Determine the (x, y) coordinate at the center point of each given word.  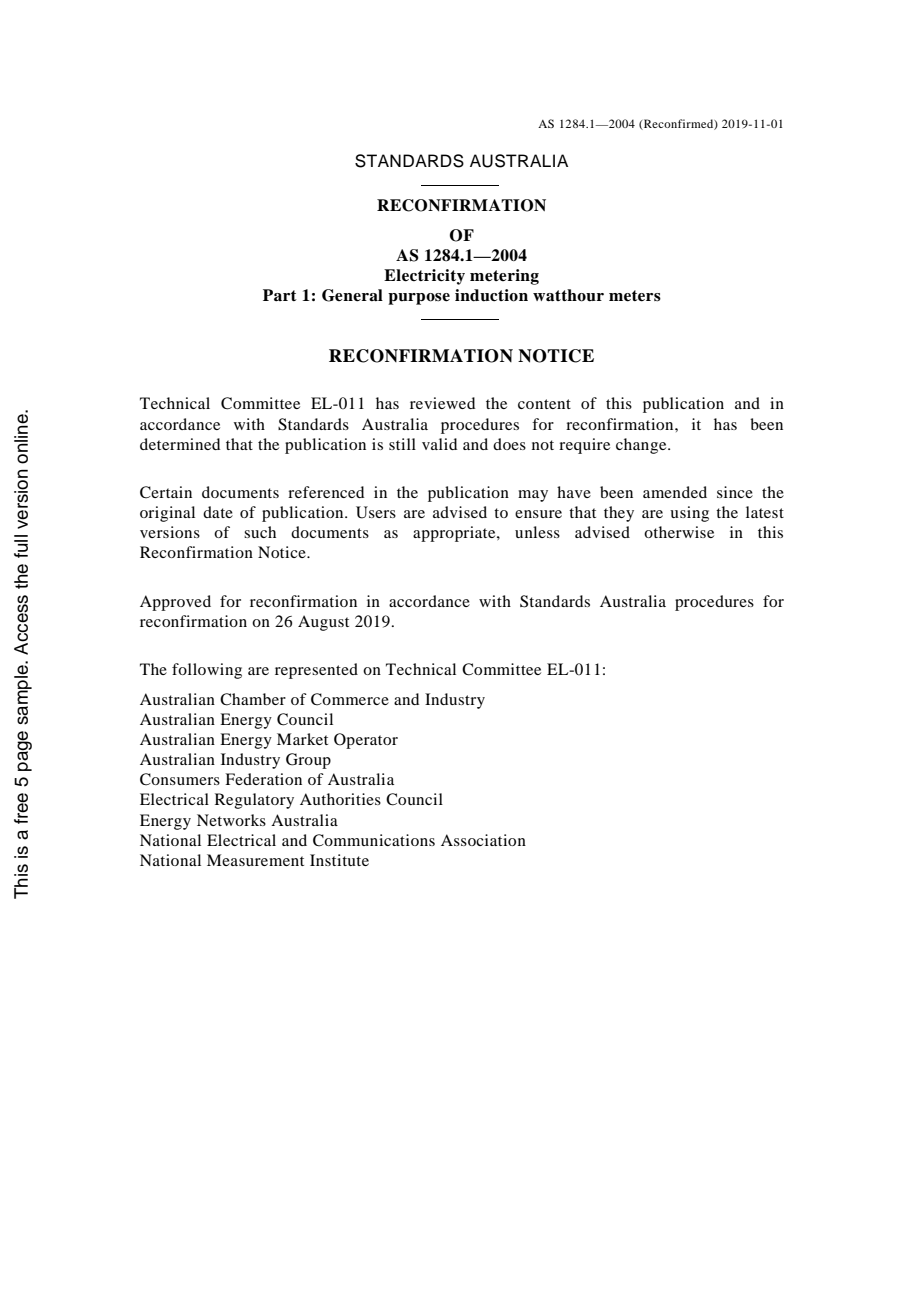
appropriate (455, 534)
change (642, 446)
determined (180, 444)
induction (491, 295)
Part (280, 295)
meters (635, 296)
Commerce (350, 699)
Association (483, 840)
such (260, 532)
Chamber (253, 699)
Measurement (255, 860)
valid (439, 444)
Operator (366, 741)
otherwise (679, 532)
